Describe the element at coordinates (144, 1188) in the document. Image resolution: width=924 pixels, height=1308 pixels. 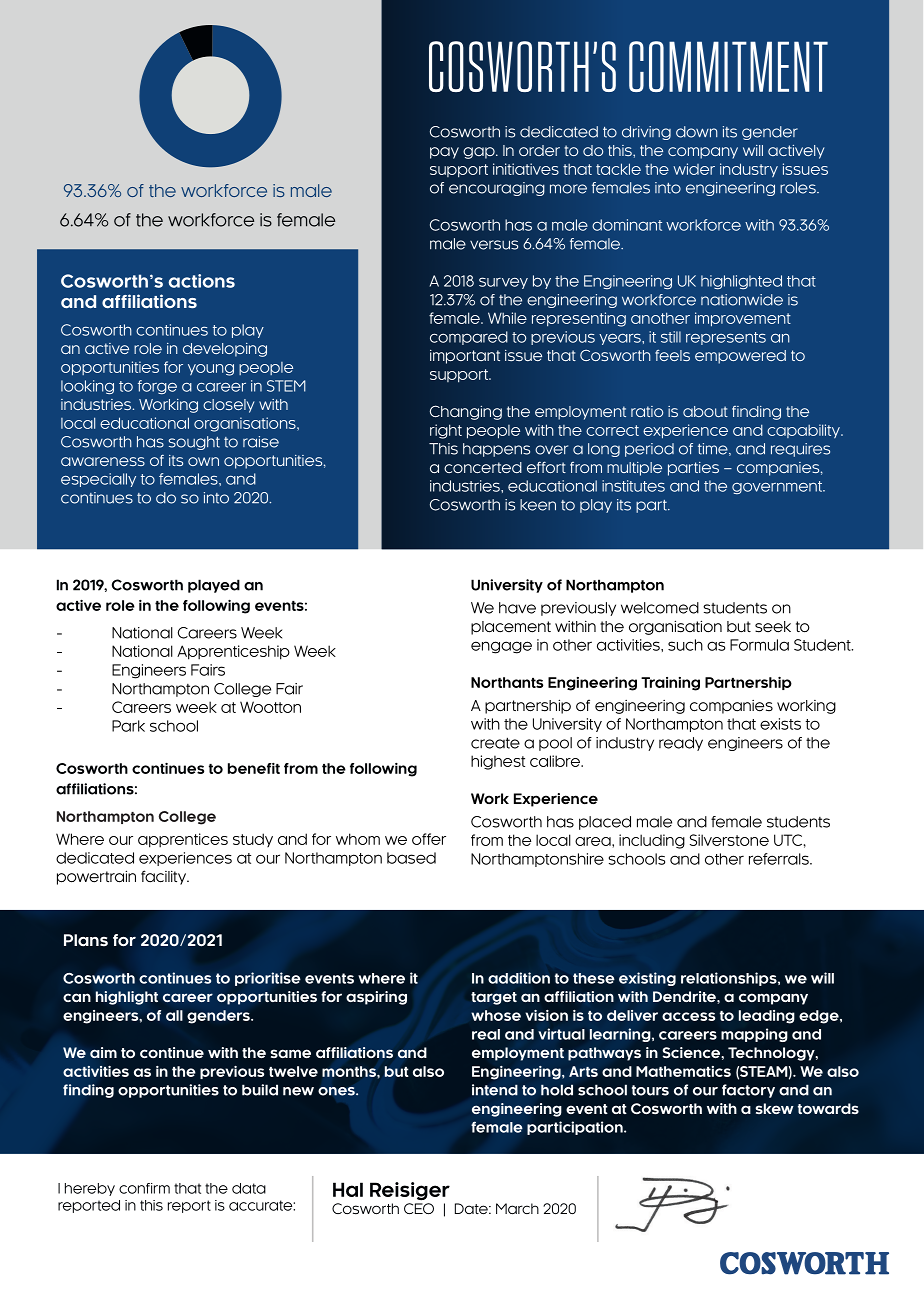
I see `confirm` at that location.
